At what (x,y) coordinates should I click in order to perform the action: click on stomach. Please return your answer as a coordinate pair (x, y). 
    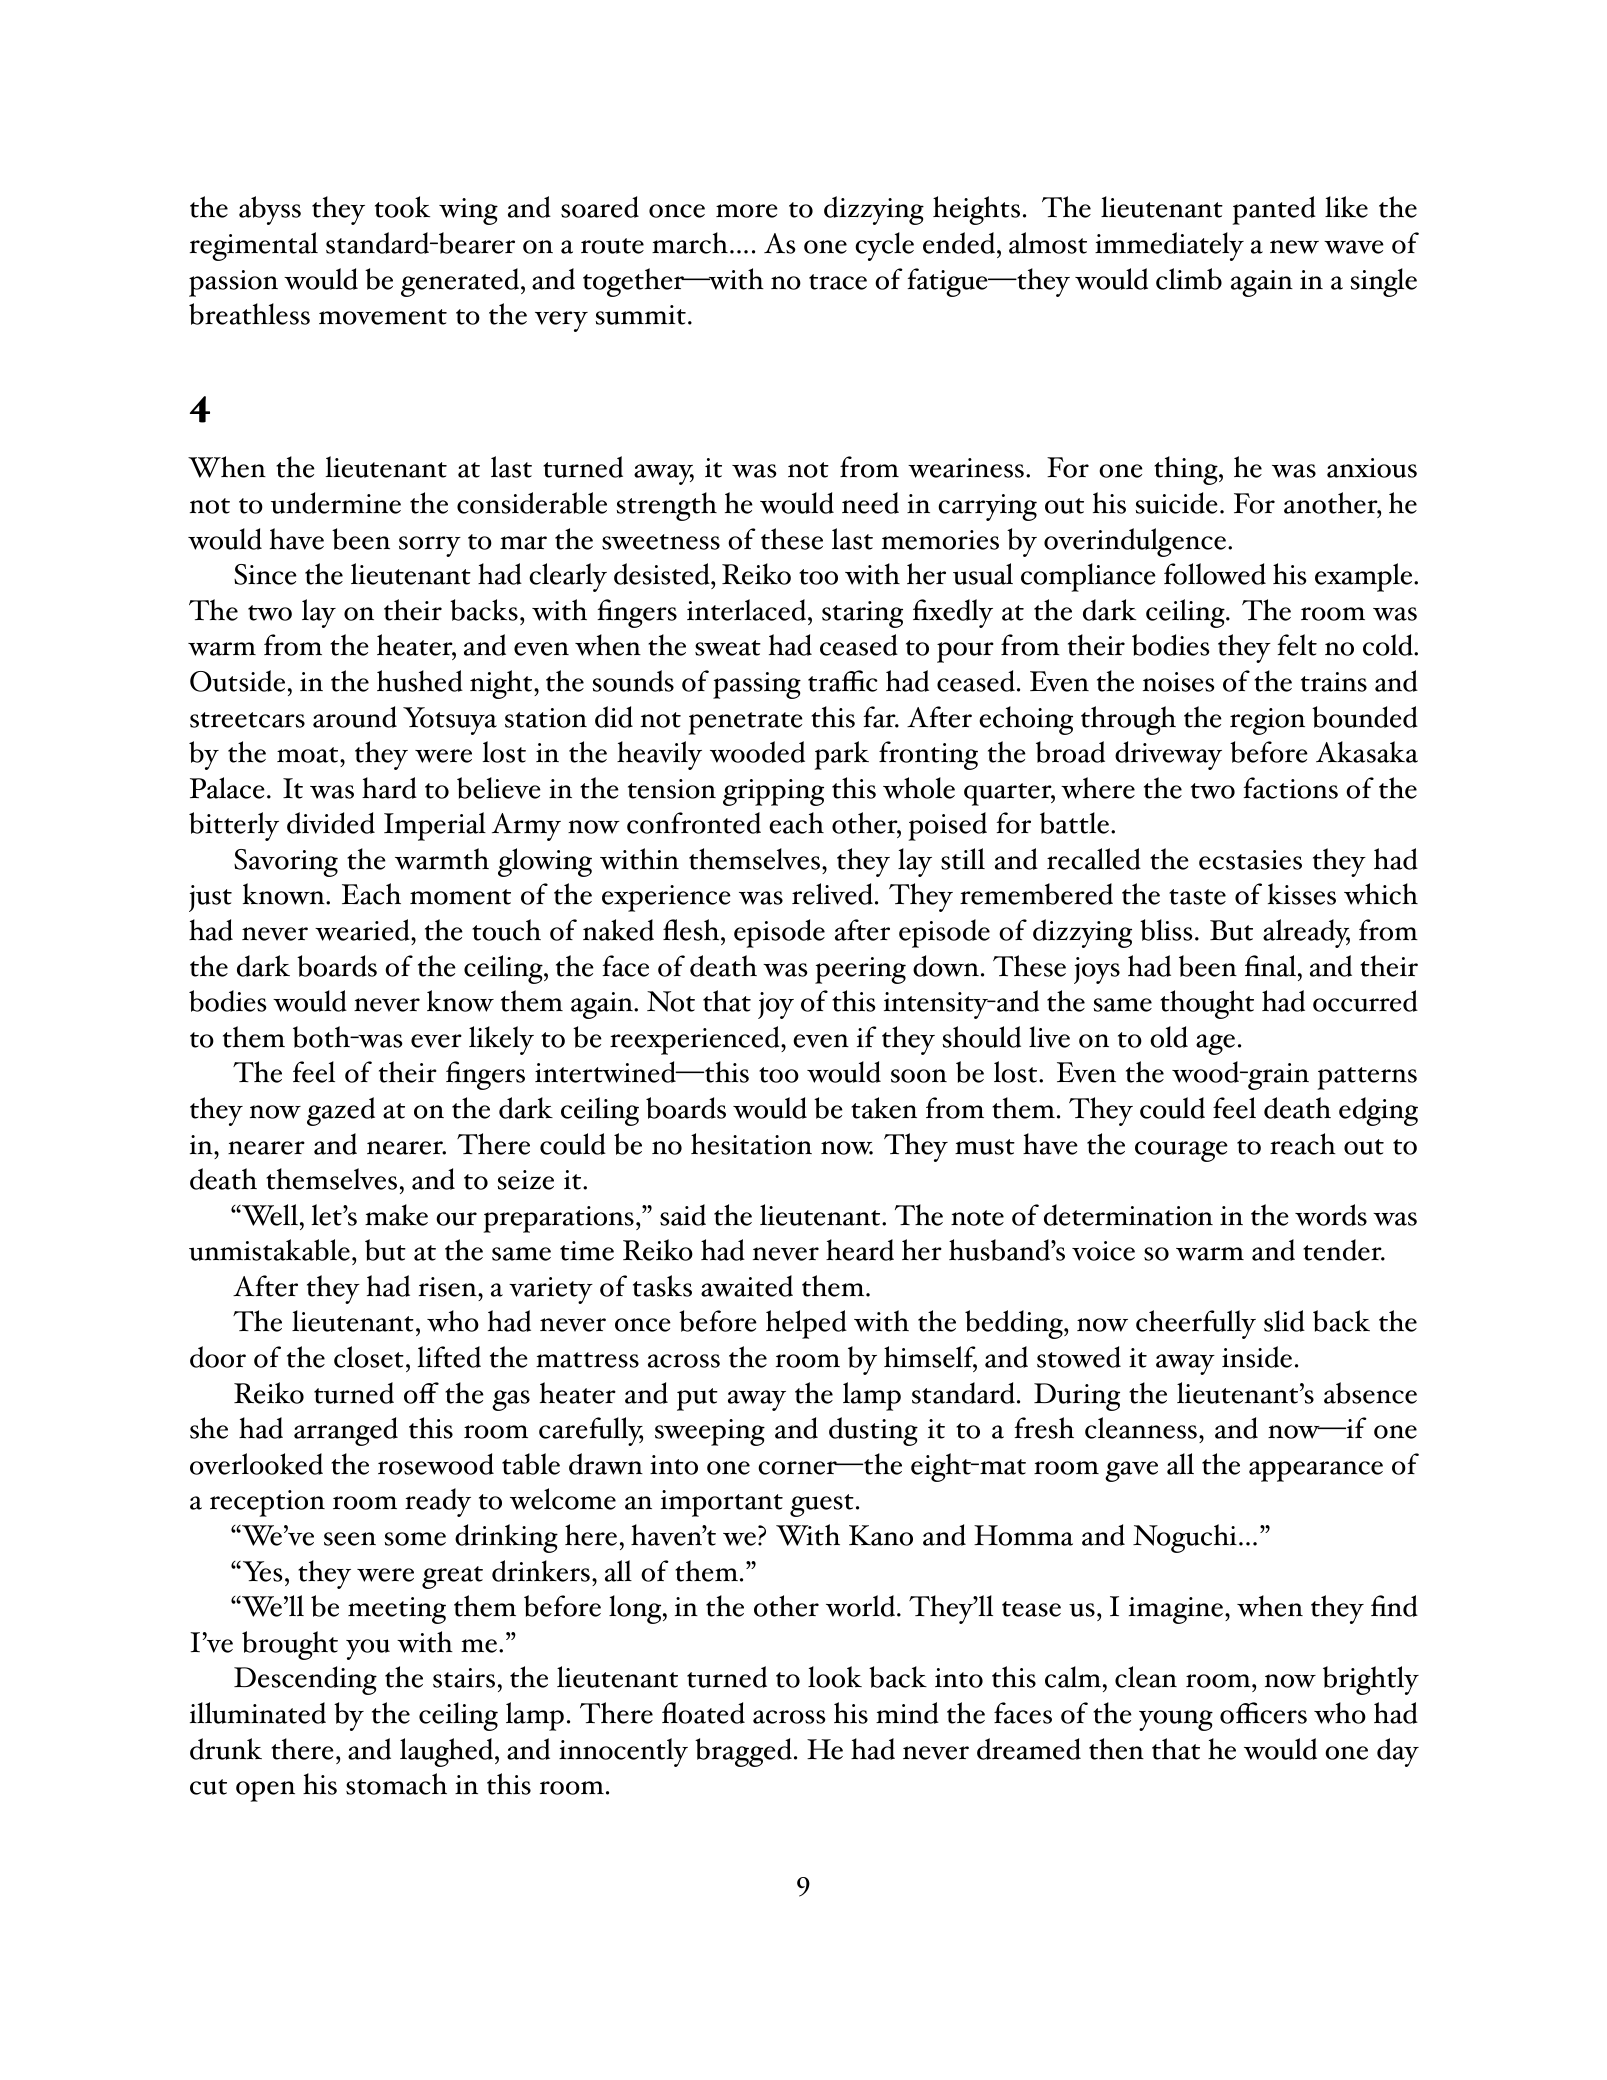
    Looking at the image, I should click on (396, 1784).
